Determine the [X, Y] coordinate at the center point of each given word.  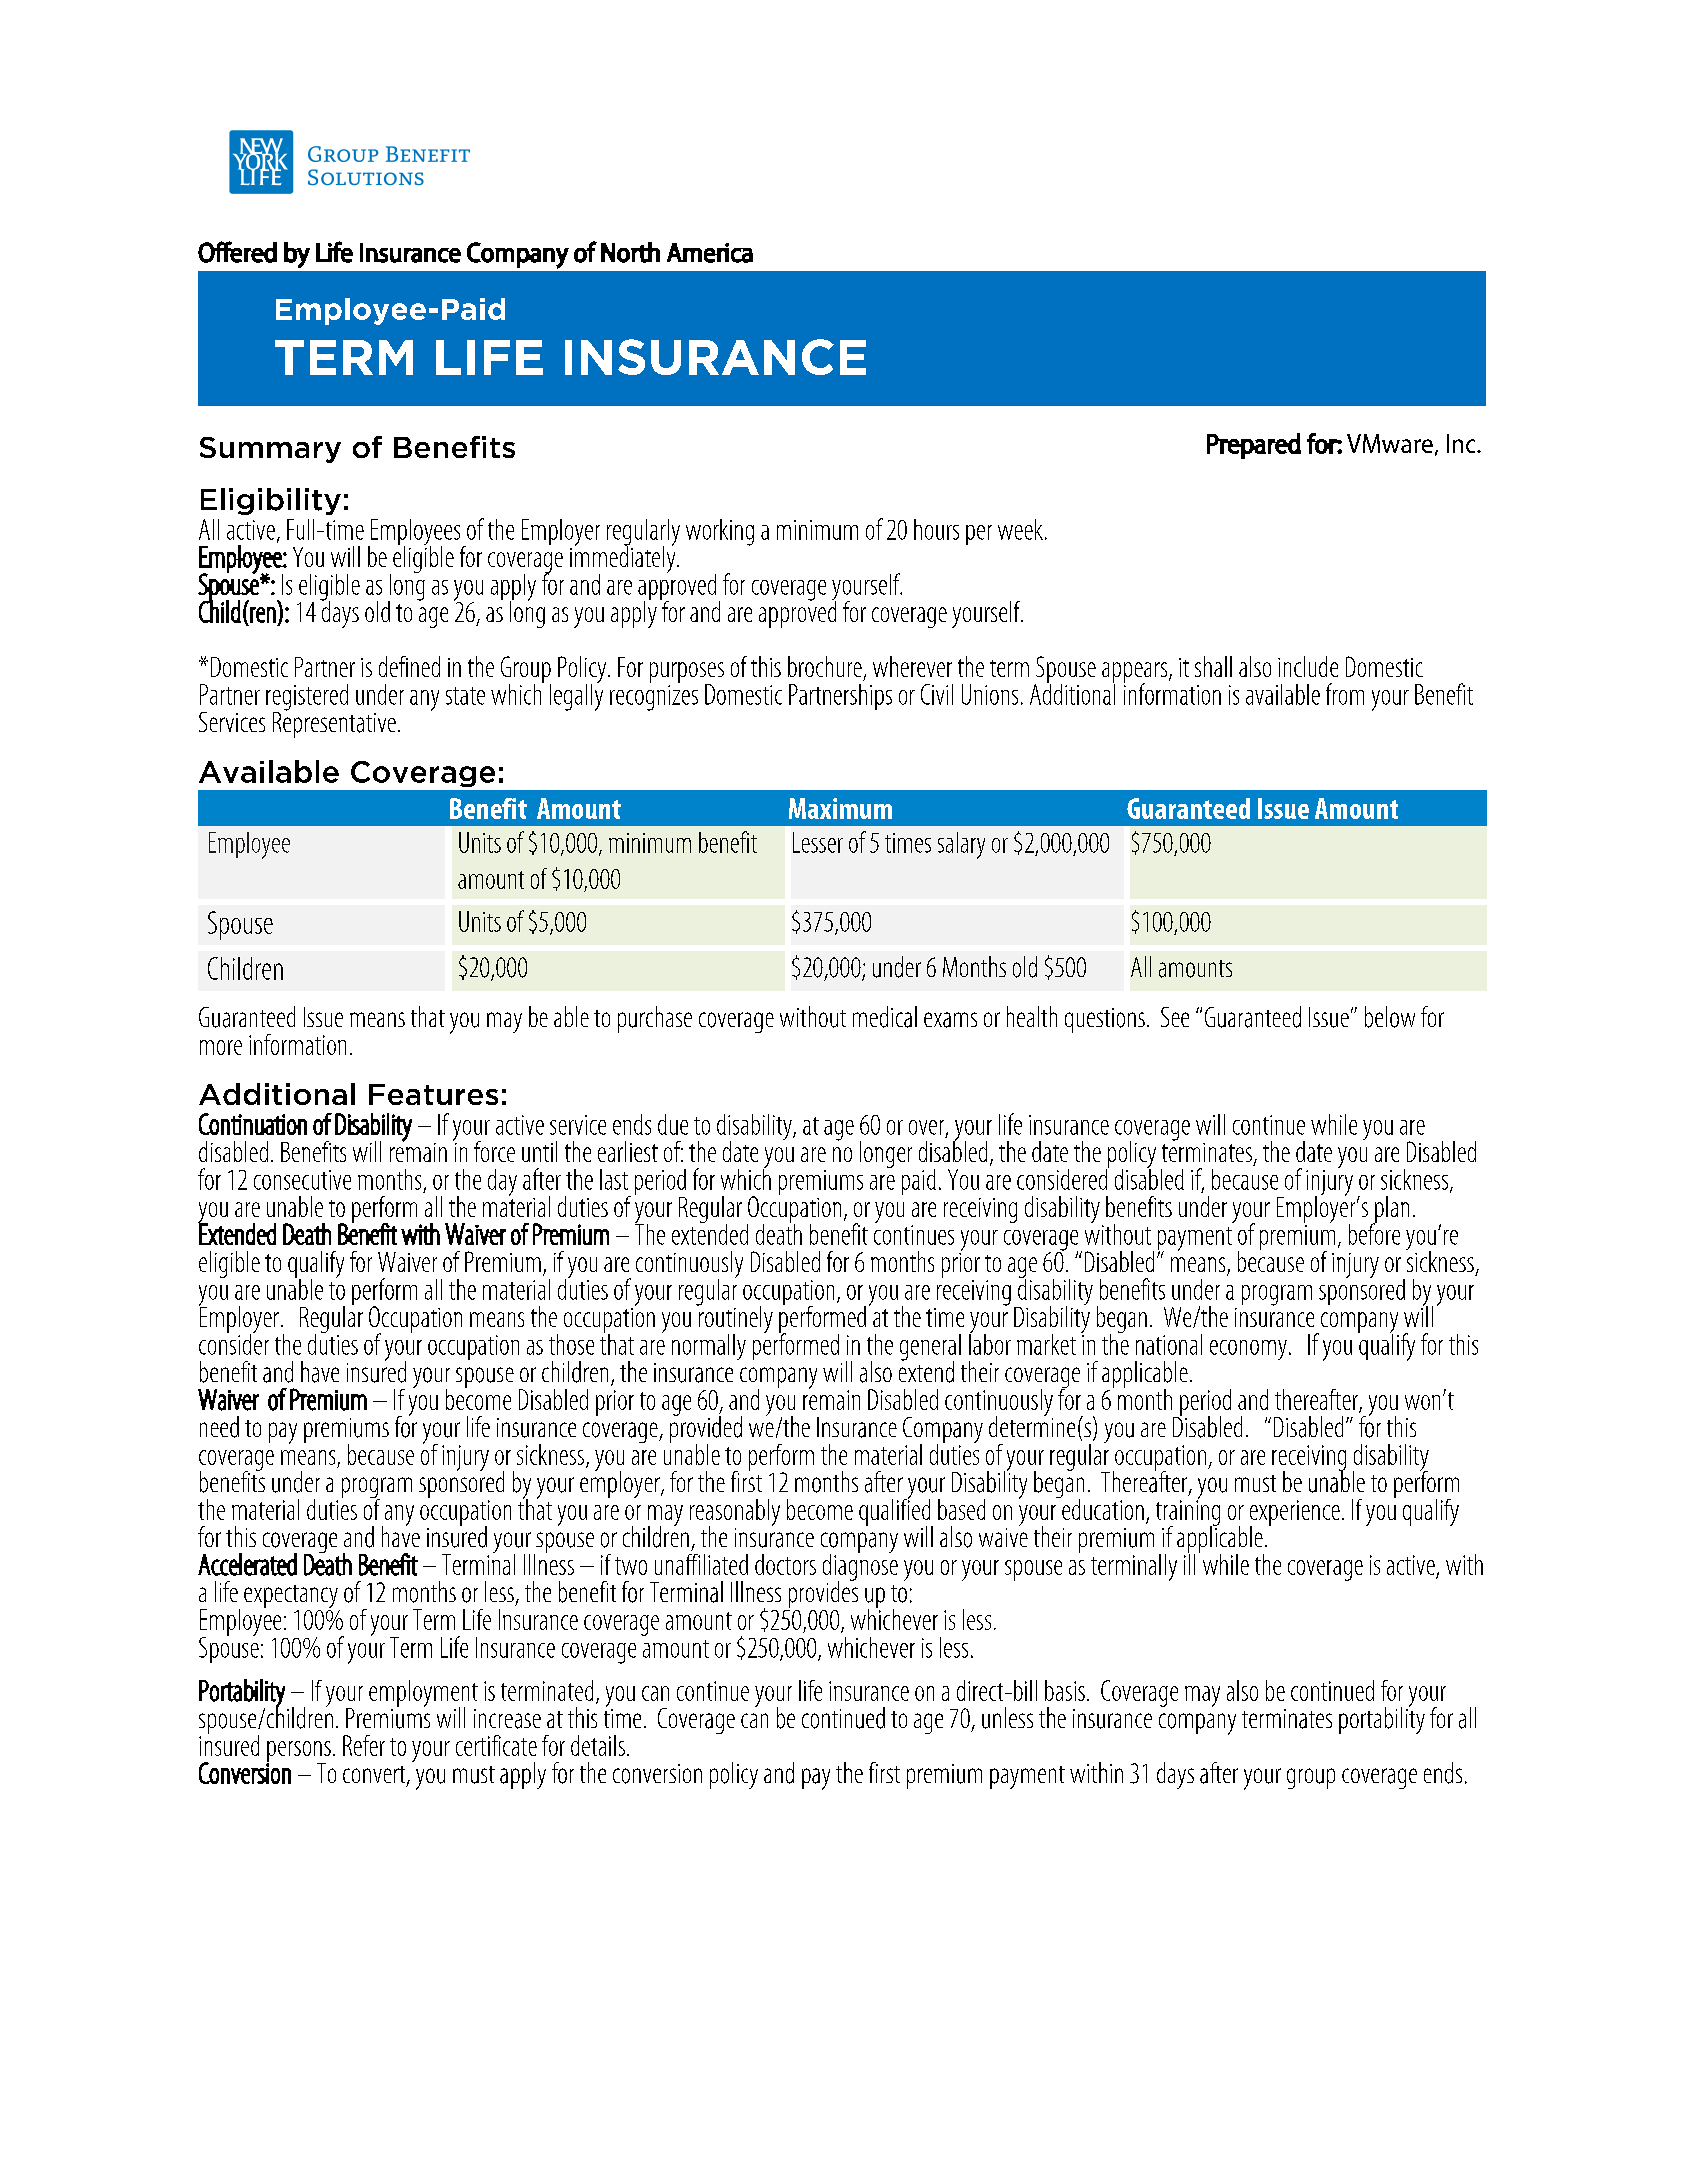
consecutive [302, 1180]
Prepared [1254, 446]
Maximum [840, 808]
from [1345, 694]
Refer [364, 1745]
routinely [734, 1320]
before [1374, 1233]
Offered [237, 252]
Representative [334, 723]
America [710, 253]
